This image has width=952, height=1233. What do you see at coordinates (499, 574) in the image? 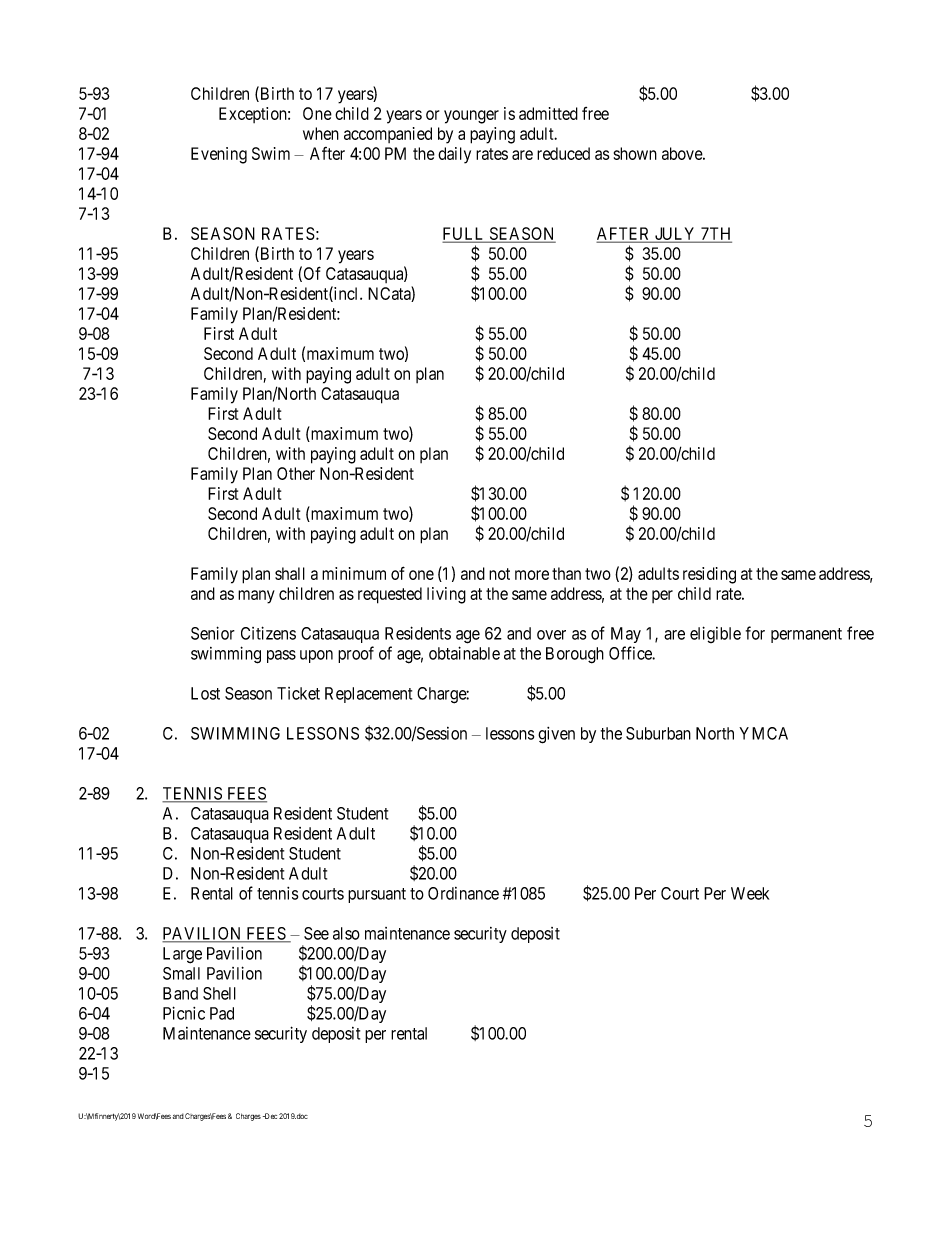
I see `not` at bounding box center [499, 574].
